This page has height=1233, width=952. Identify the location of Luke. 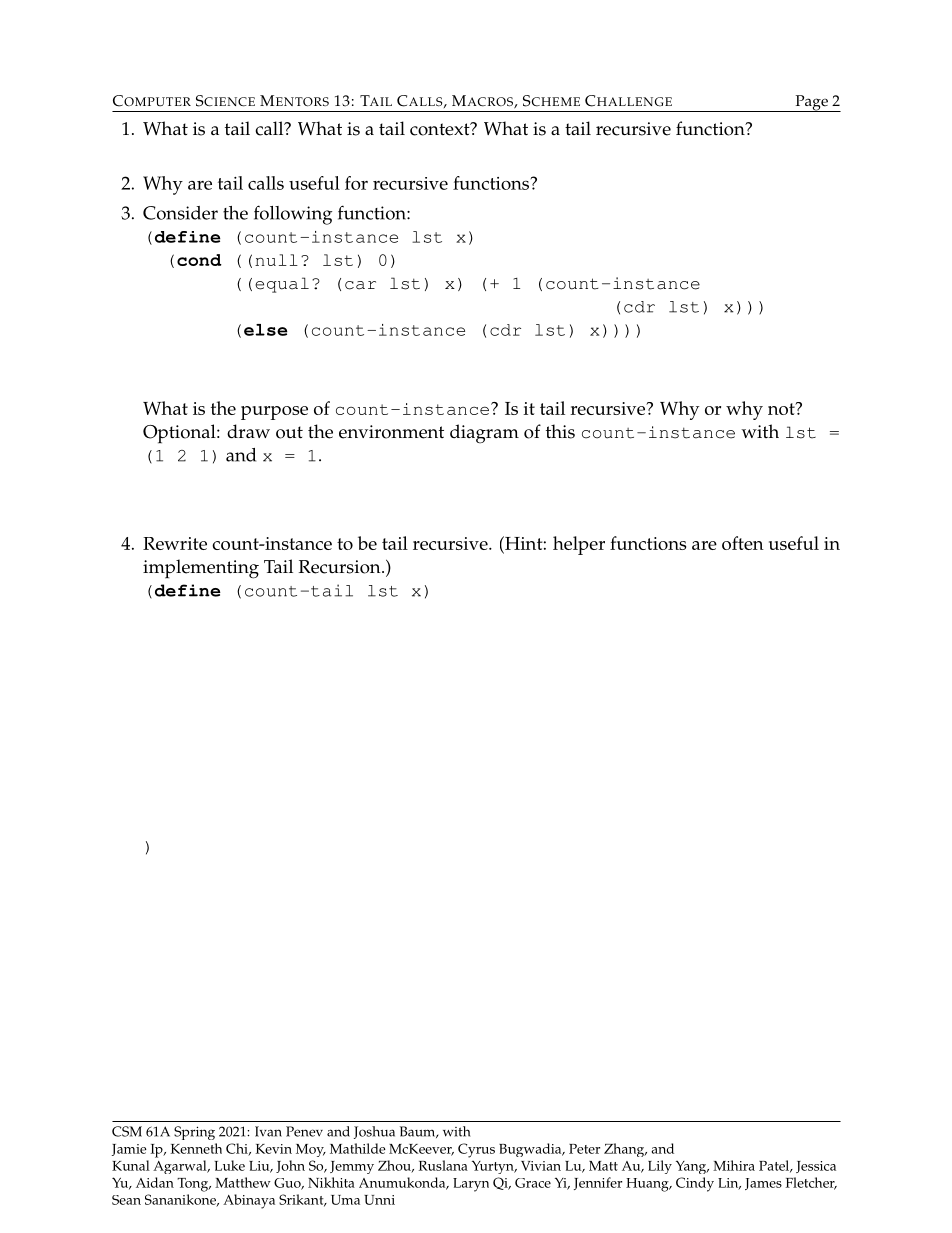
(229, 1165).
